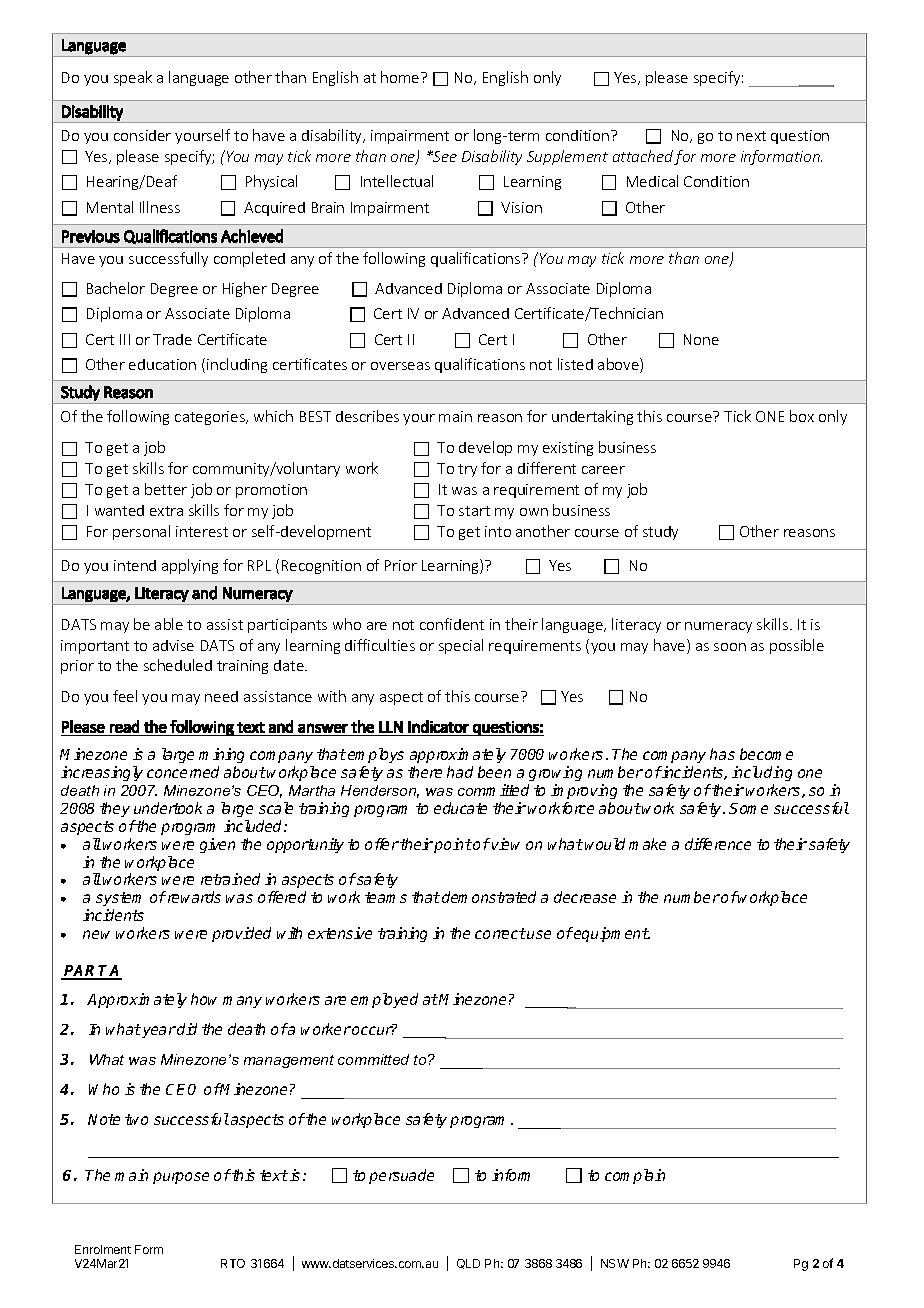  What do you see at coordinates (444, 156) in the page?
I see `See` at bounding box center [444, 156].
